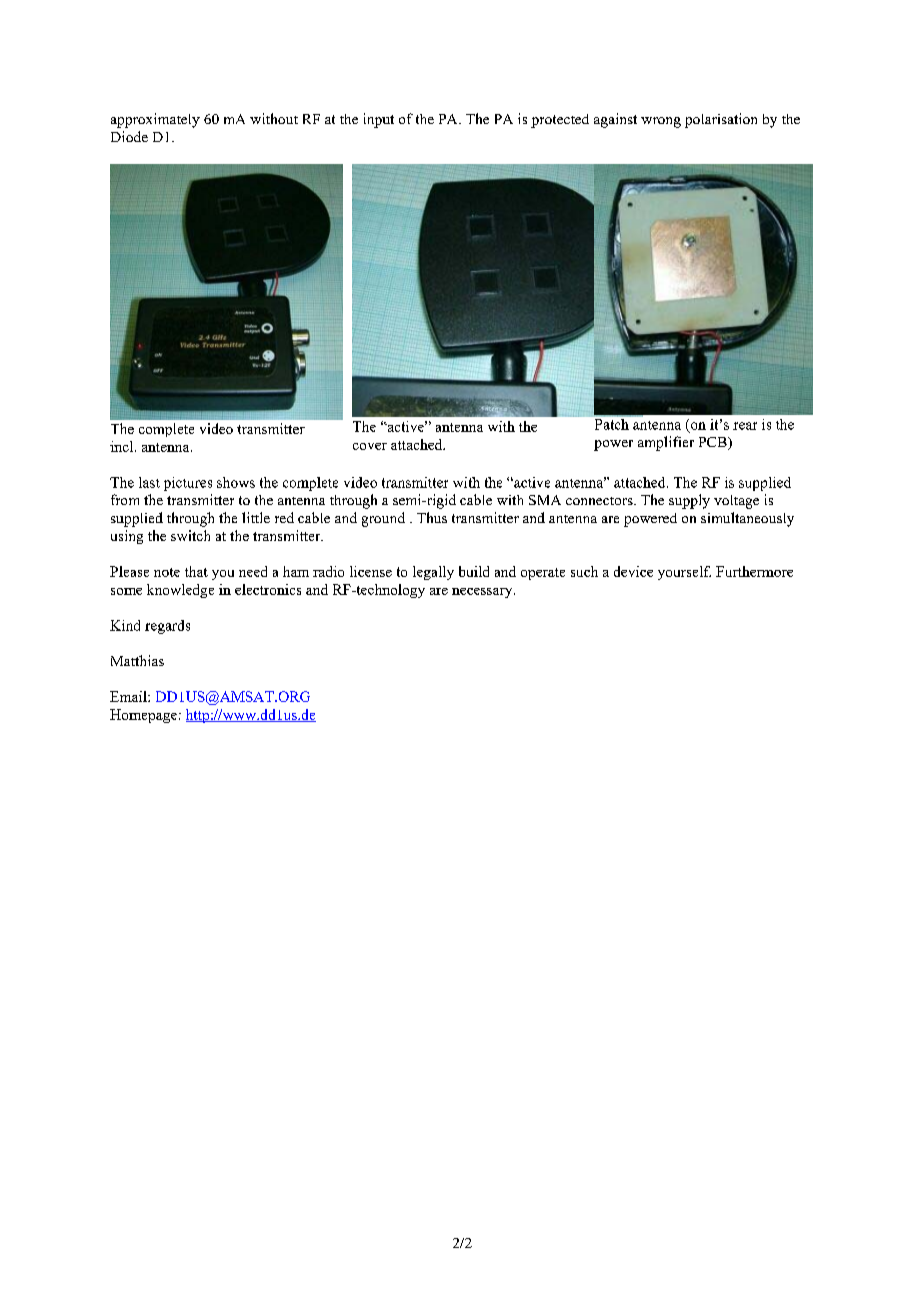 The image size is (924, 1308). Describe the element at coordinates (379, 120) in the screenshot. I see `input` at that location.
